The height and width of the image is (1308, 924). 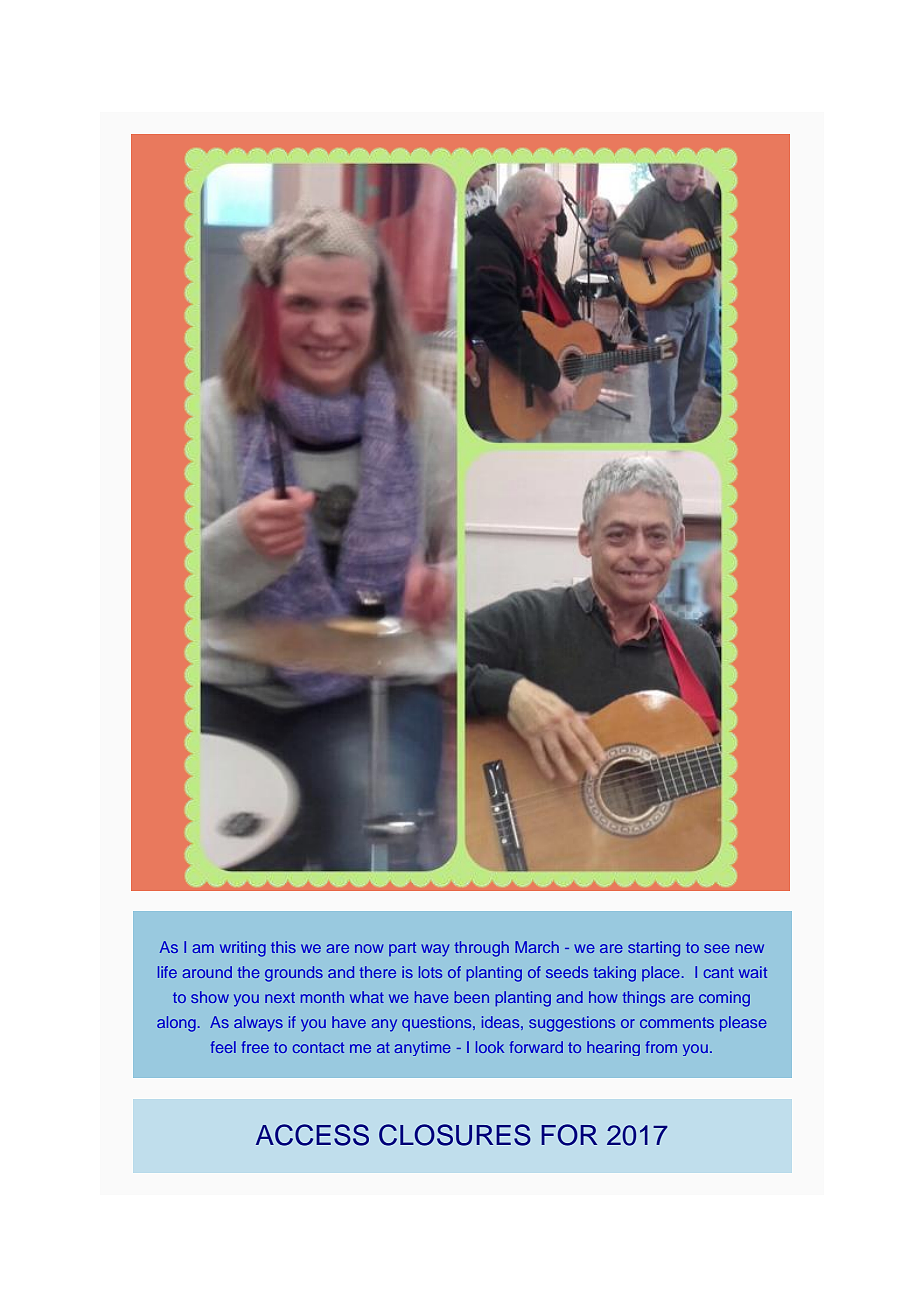 What do you see at coordinates (471, 997) in the image?
I see `been` at bounding box center [471, 997].
